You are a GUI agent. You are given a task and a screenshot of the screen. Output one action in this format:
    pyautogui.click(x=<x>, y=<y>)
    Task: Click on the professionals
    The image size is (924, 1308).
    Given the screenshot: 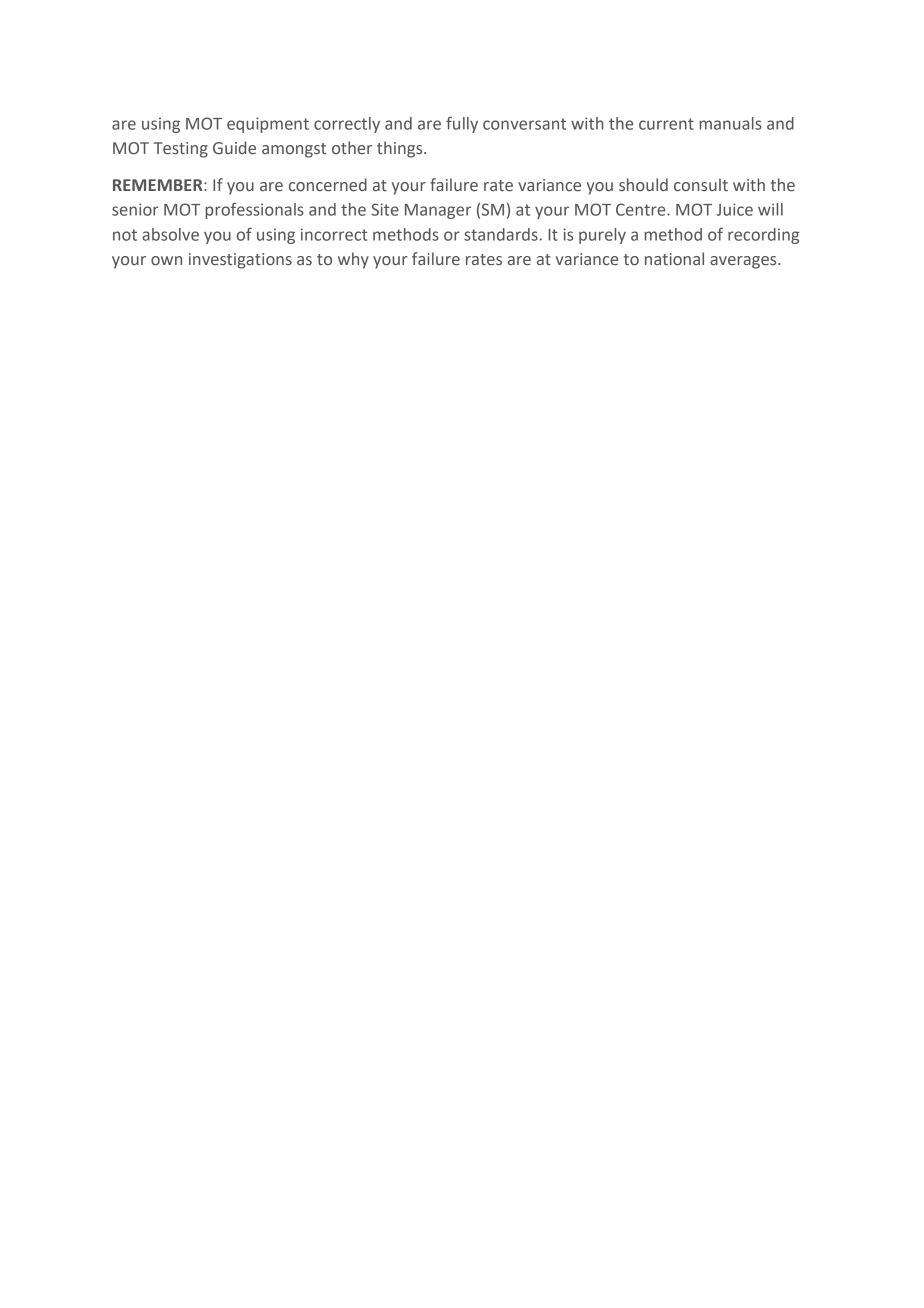 What is the action you would take?
    pyautogui.click(x=254, y=210)
